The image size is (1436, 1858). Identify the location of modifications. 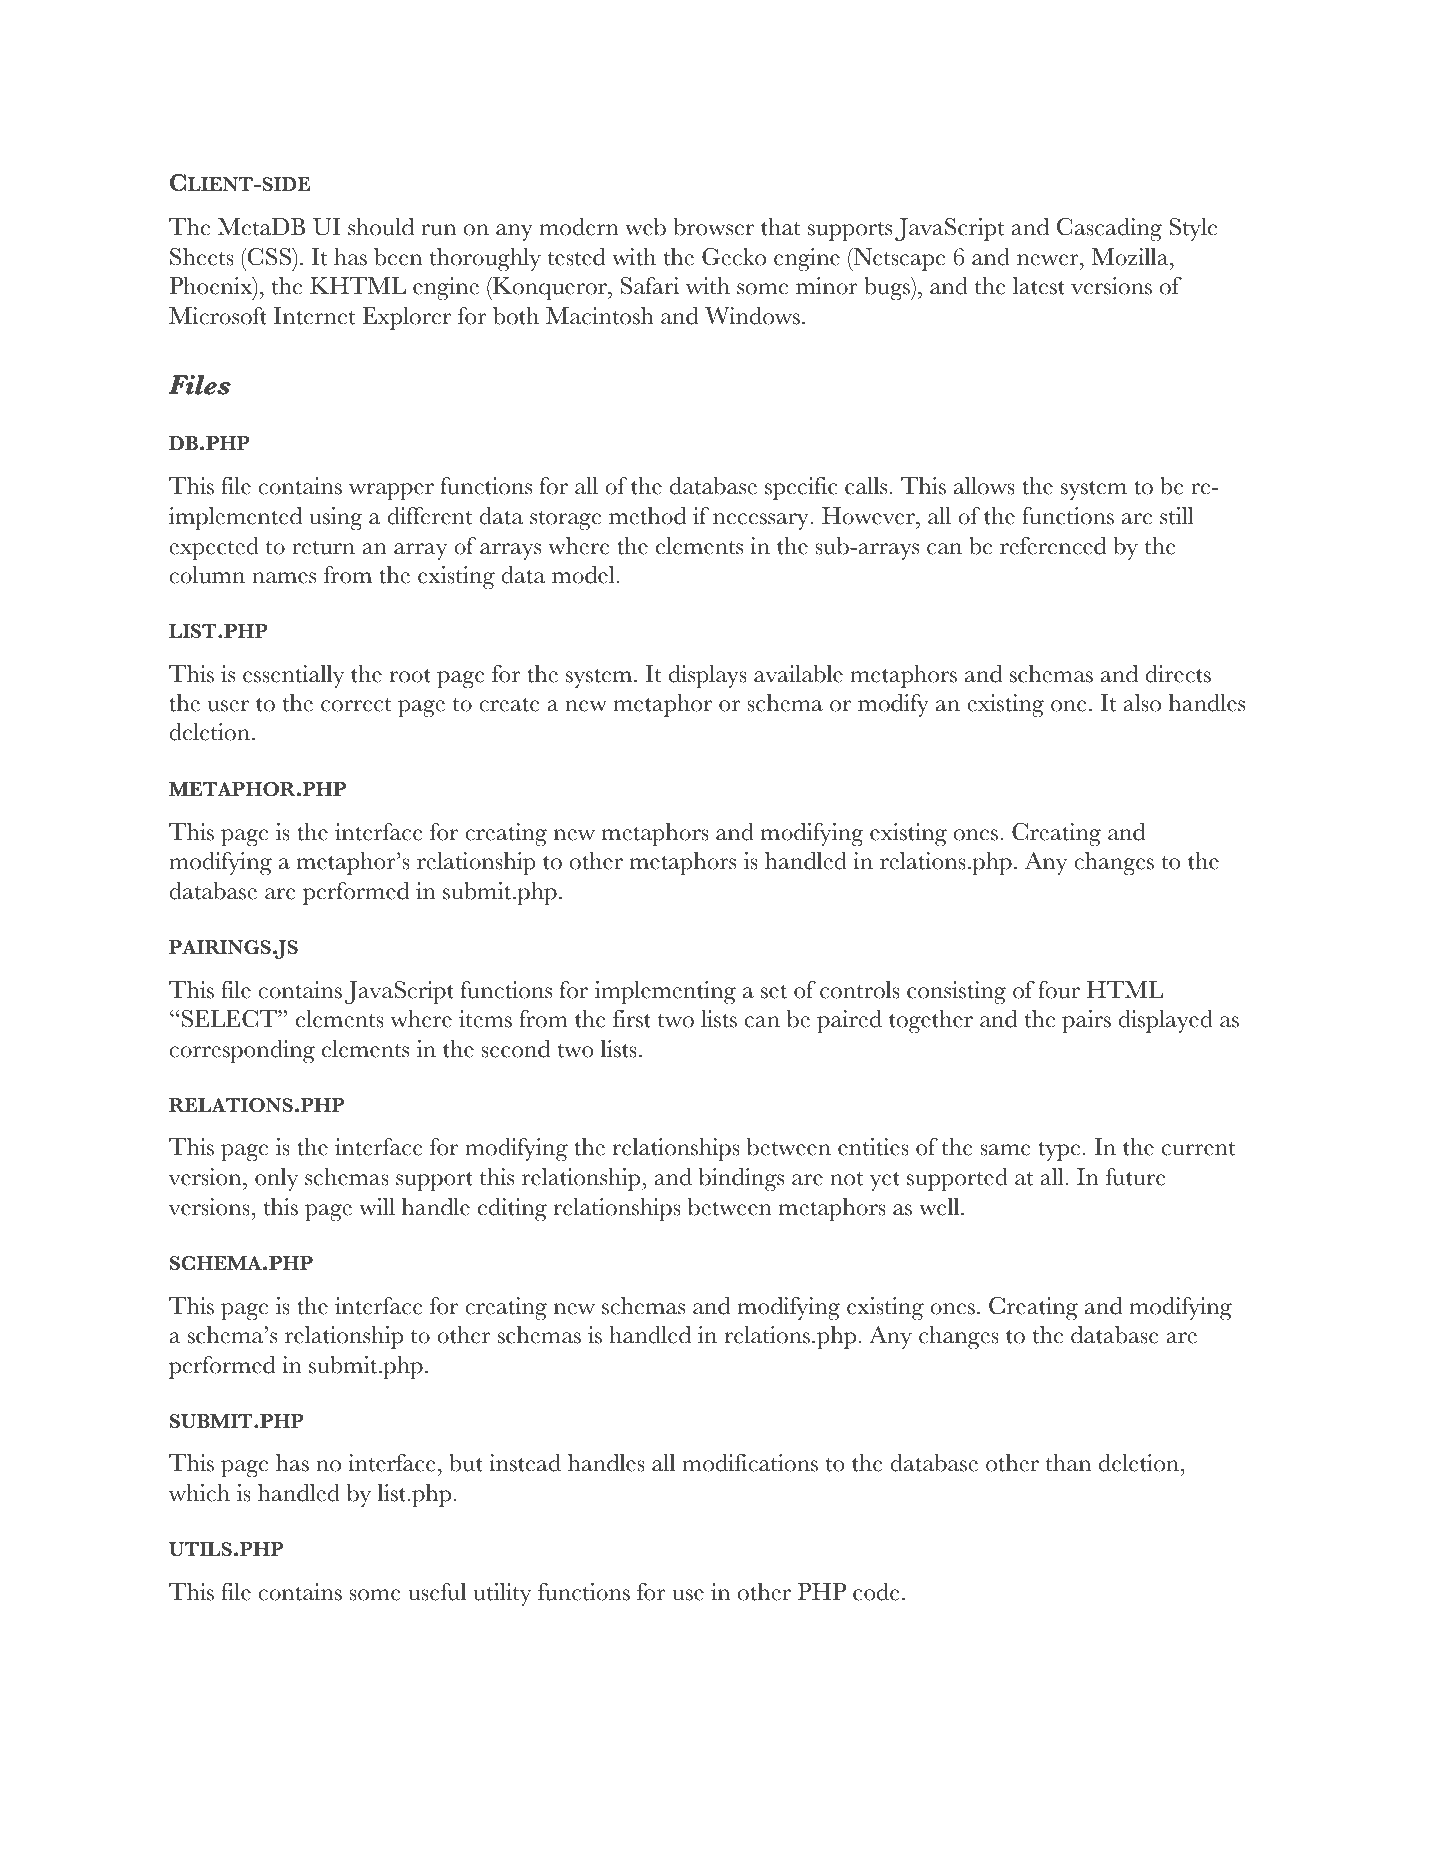
(750, 1463).
